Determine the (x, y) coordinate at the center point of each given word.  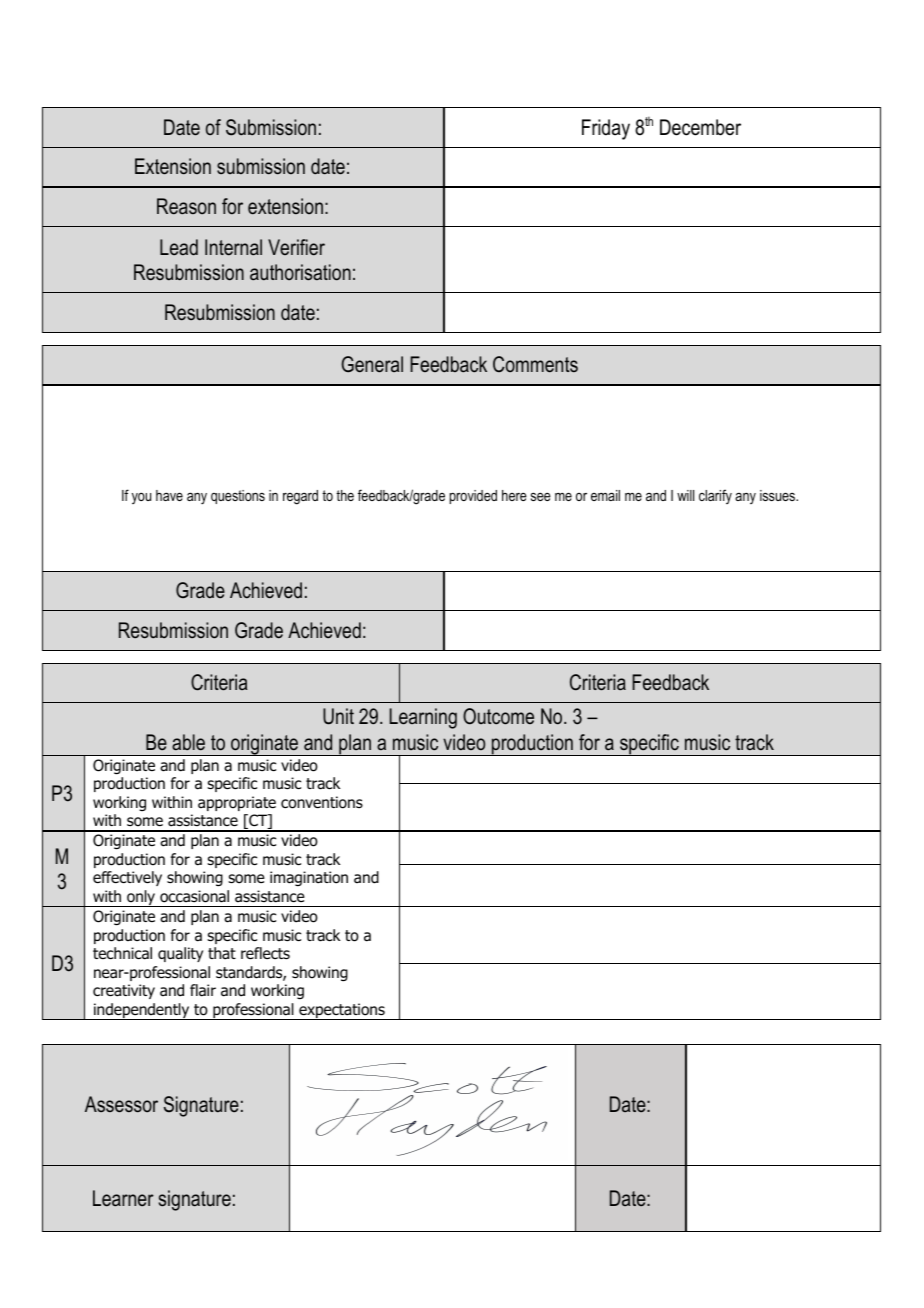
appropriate (237, 803)
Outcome (498, 716)
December (700, 127)
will (685, 495)
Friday (606, 129)
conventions (322, 802)
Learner (123, 1198)
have (169, 495)
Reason (186, 206)
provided (473, 497)
